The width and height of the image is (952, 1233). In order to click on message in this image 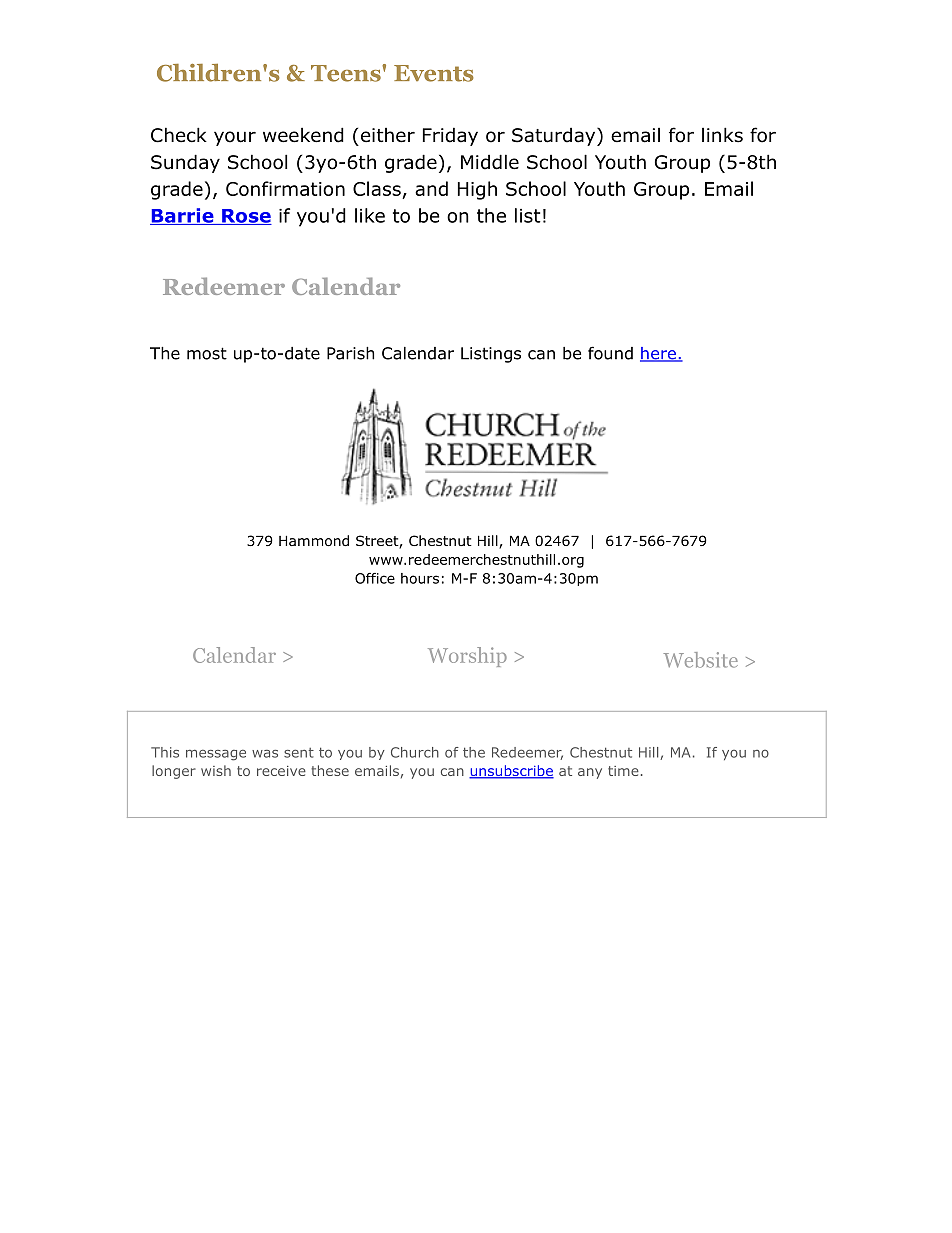, I will do `click(216, 755)`.
